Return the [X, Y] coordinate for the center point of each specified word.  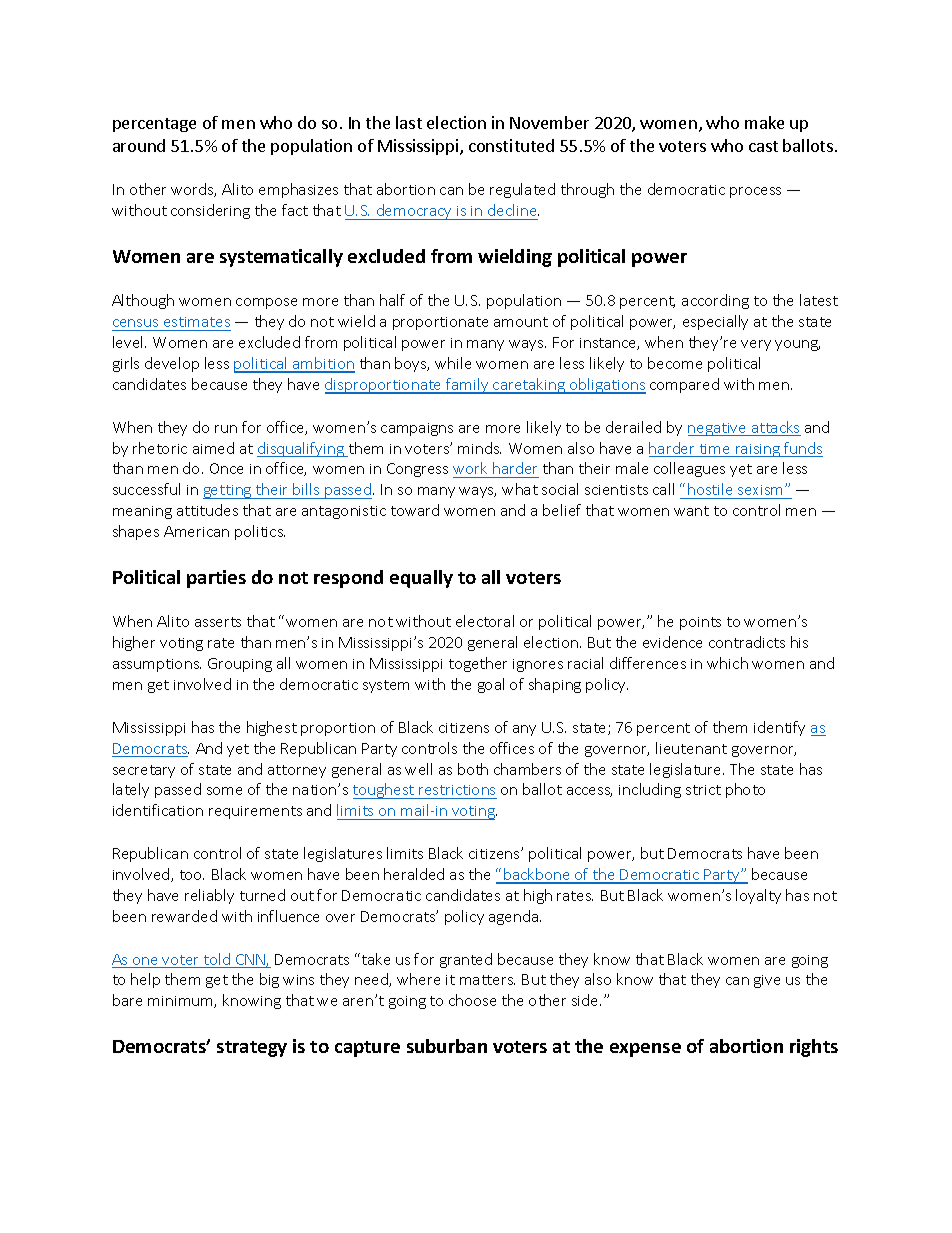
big [269, 980]
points [700, 623]
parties [216, 579]
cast [763, 146]
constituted [511, 145]
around [139, 145]
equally [421, 579]
